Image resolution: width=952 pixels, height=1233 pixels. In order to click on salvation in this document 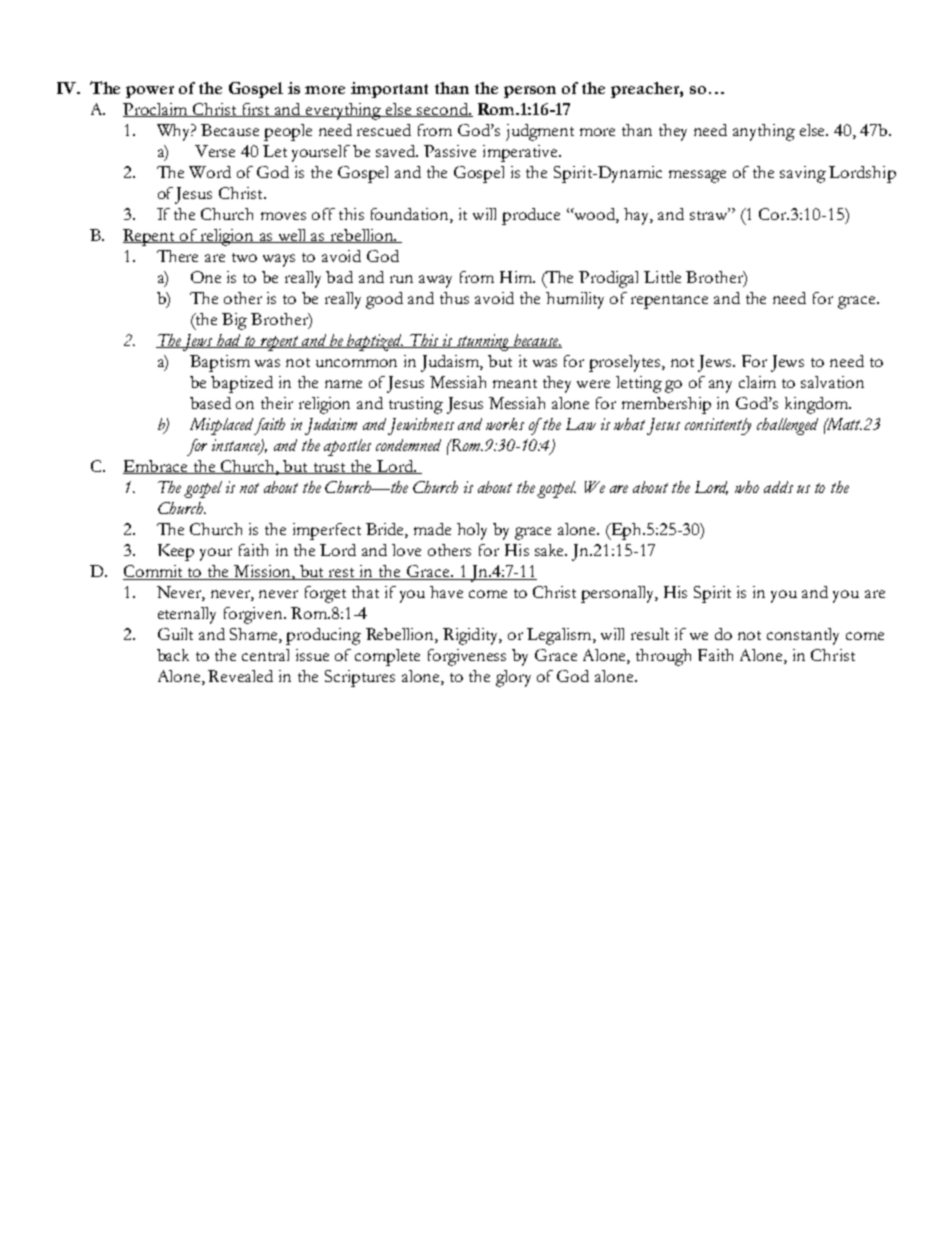, I will do `click(832, 382)`.
